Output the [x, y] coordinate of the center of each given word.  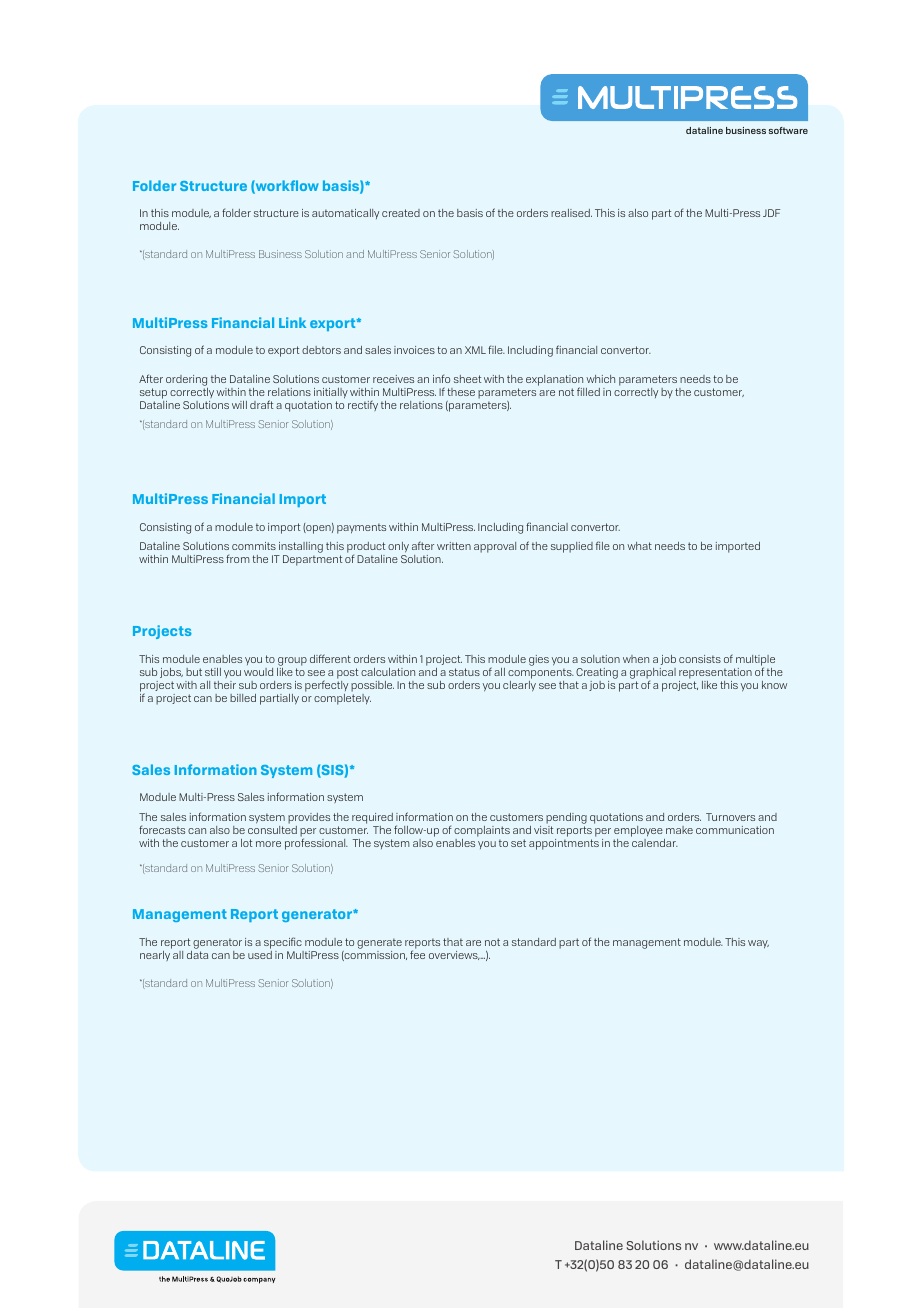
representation [715, 673]
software [788, 130]
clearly [519, 685]
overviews [454, 955]
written [454, 546]
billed [243, 698]
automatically [345, 214]
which [600, 379]
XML [475, 350]
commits [254, 546]
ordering [186, 380]
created [401, 213]
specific [283, 943]
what [639, 546]
